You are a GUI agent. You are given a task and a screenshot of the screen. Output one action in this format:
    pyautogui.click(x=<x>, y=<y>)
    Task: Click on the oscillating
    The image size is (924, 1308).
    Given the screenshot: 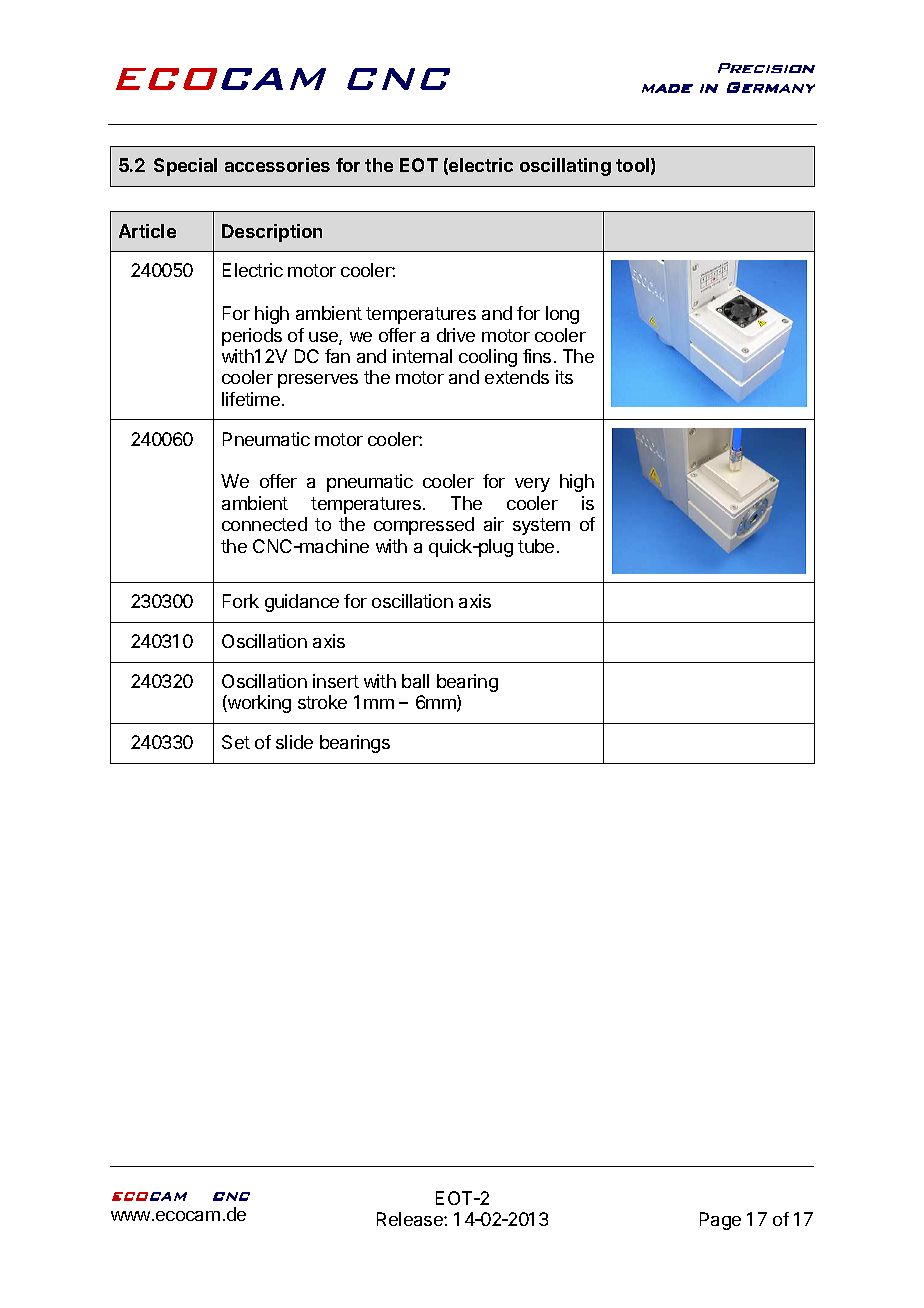 What is the action you would take?
    pyautogui.click(x=565, y=167)
